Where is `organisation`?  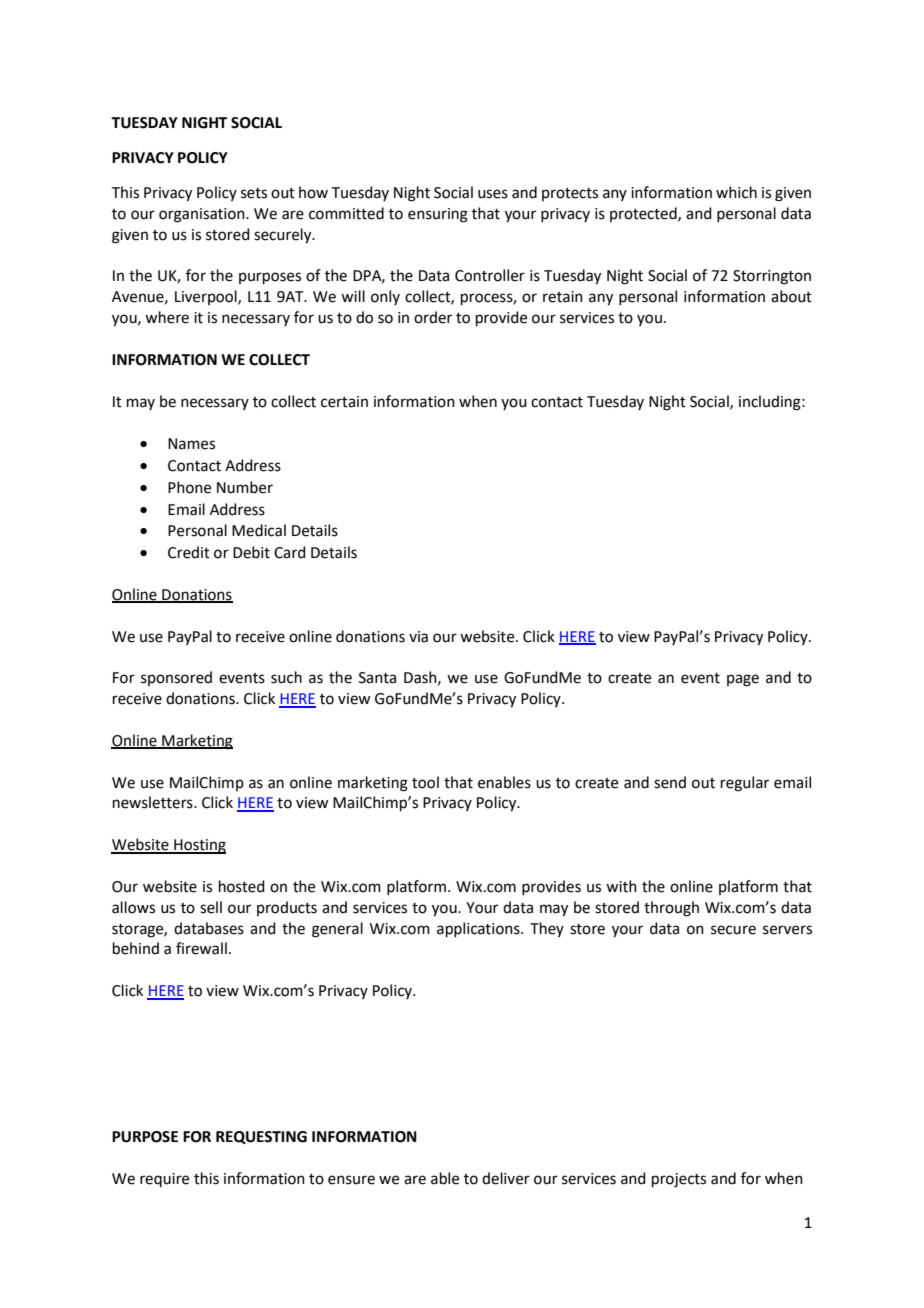
organisation is located at coordinates (203, 215).
